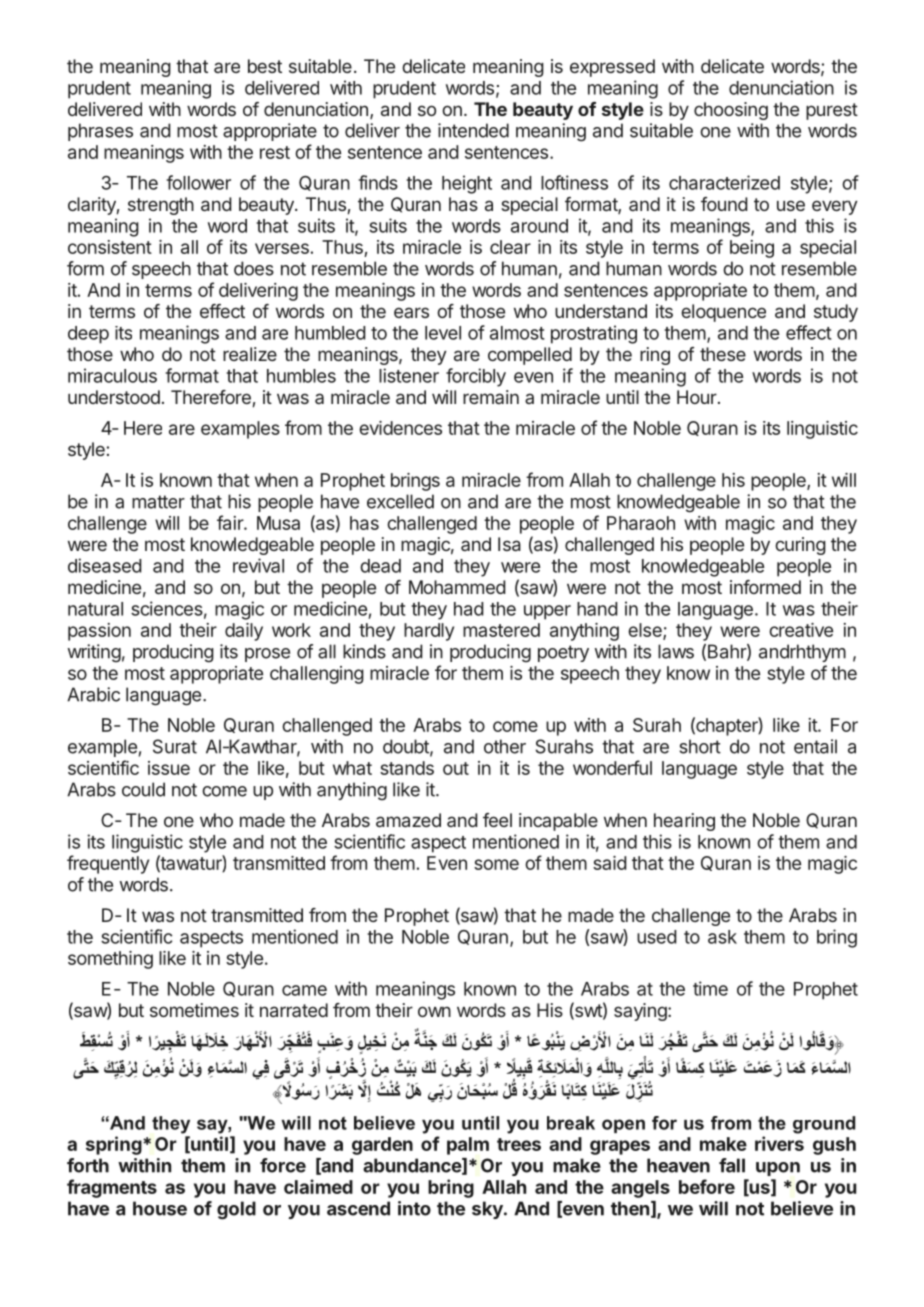 The height and width of the page is (1307, 924). Describe the element at coordinates (244, 632) in the page. I see `daily` at that location.
